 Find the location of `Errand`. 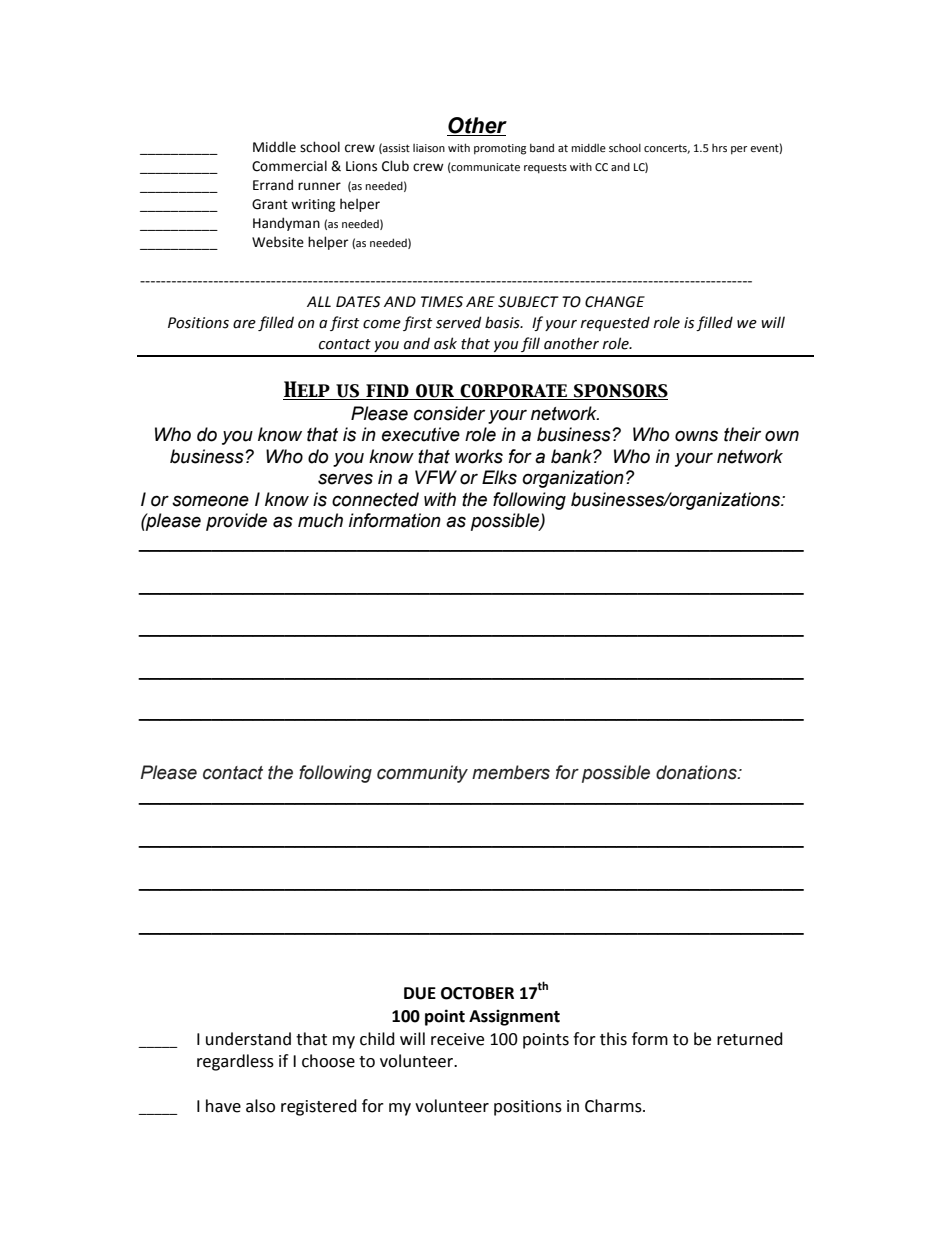

Errand is located at coordinates (273, 185).
